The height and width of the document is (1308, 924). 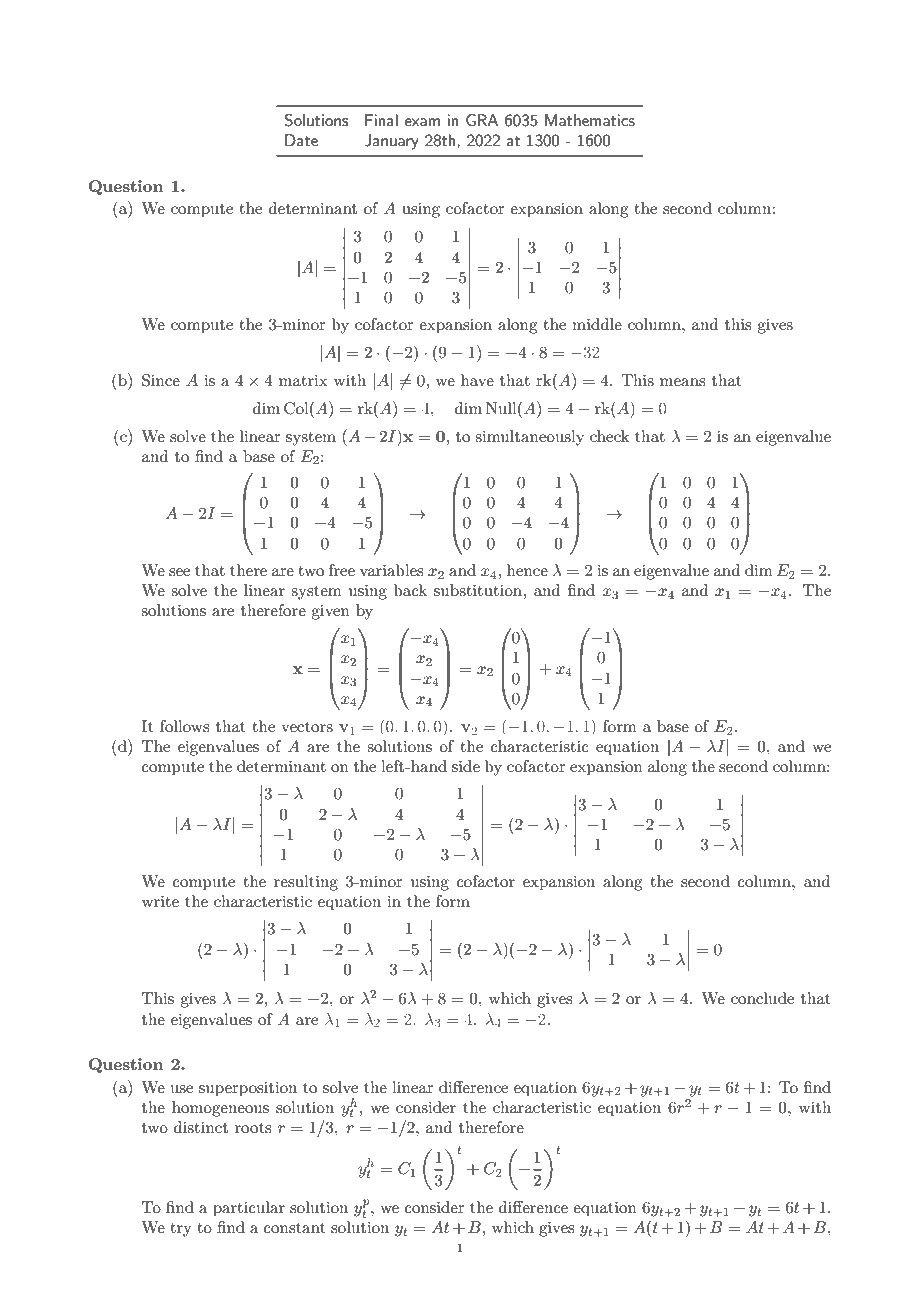 I want to click on Mathematics, so click(x=590, y=120).
